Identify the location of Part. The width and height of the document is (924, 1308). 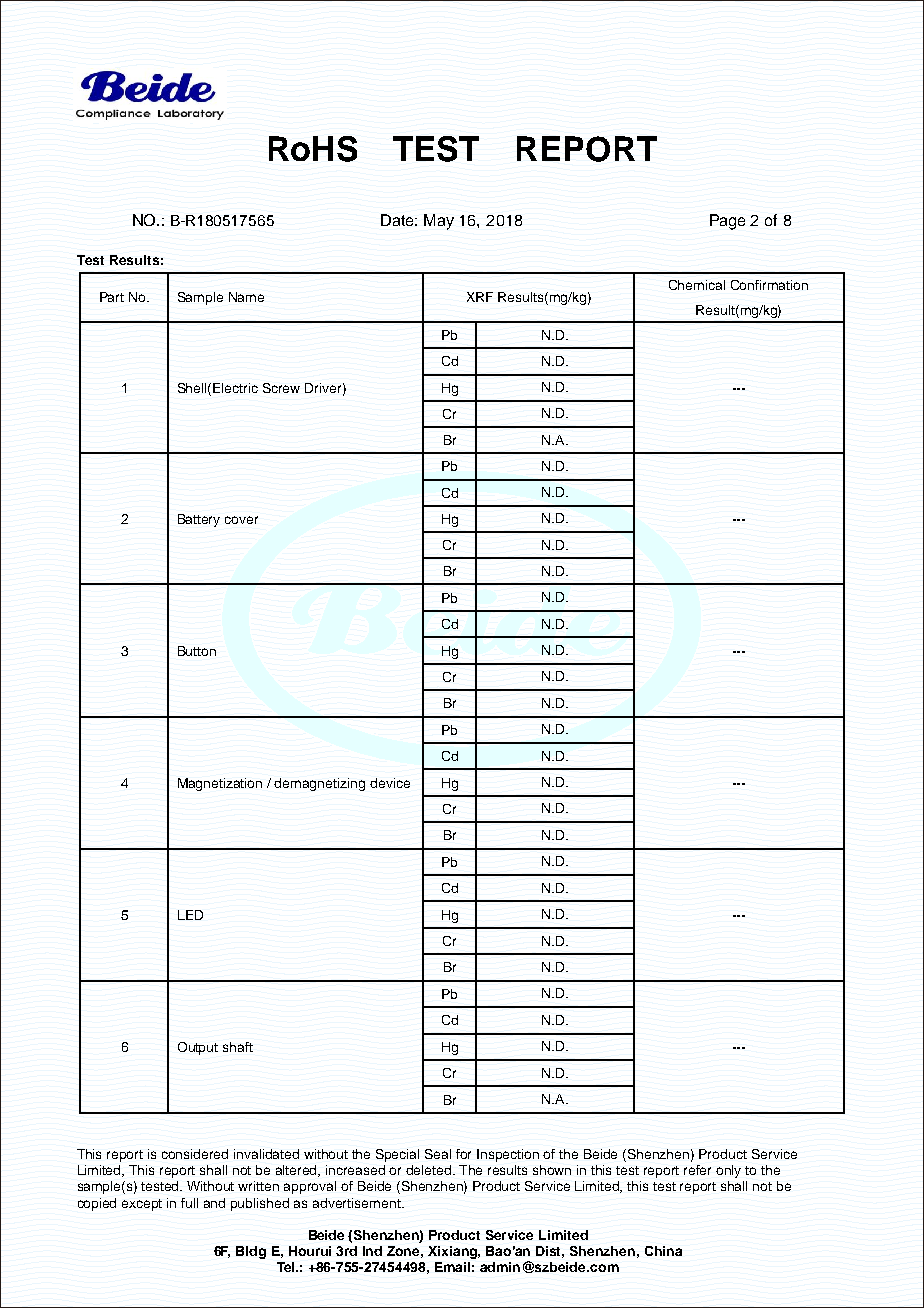
(112, 297).
